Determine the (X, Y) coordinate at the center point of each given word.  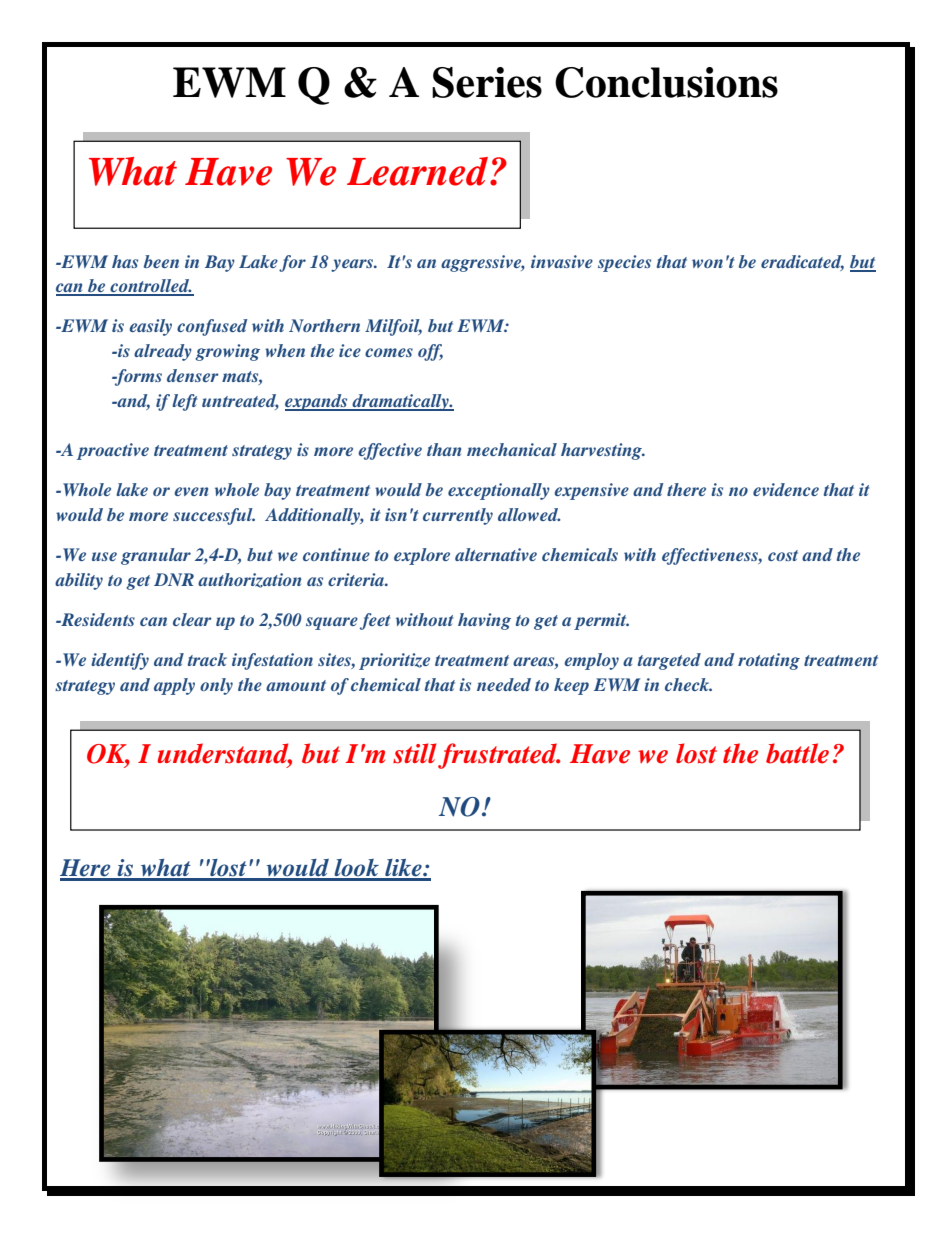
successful (214, 516)
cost (783, 555)
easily (150, 327)
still (416, 754)
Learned (419, 171)
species (624, 263)
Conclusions (666, 82)
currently (458, 516)
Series (487, 82)
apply (174, 686)
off (430, 352)
